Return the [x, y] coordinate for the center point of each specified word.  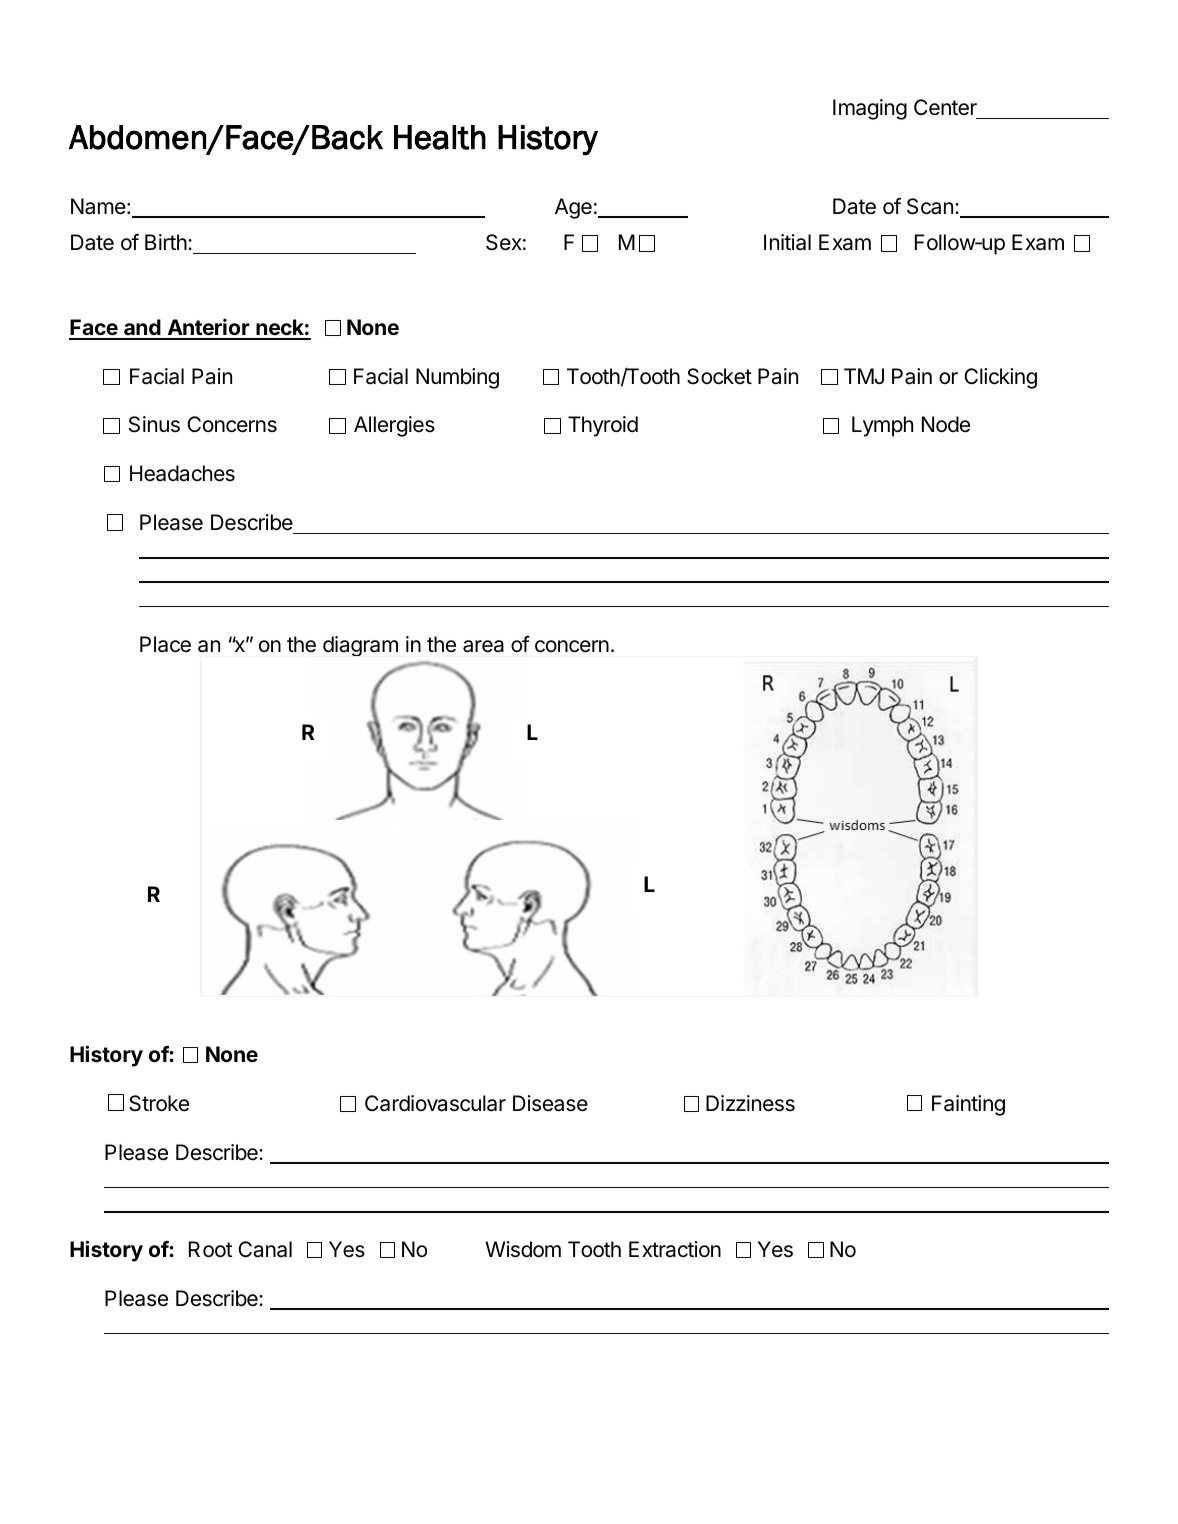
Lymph [882, 426]
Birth [166, 242]
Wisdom [523, 1249]
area [483, 646]
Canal [265, 1249]
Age [573, 208]
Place [165, 644]
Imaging [870, 109]
